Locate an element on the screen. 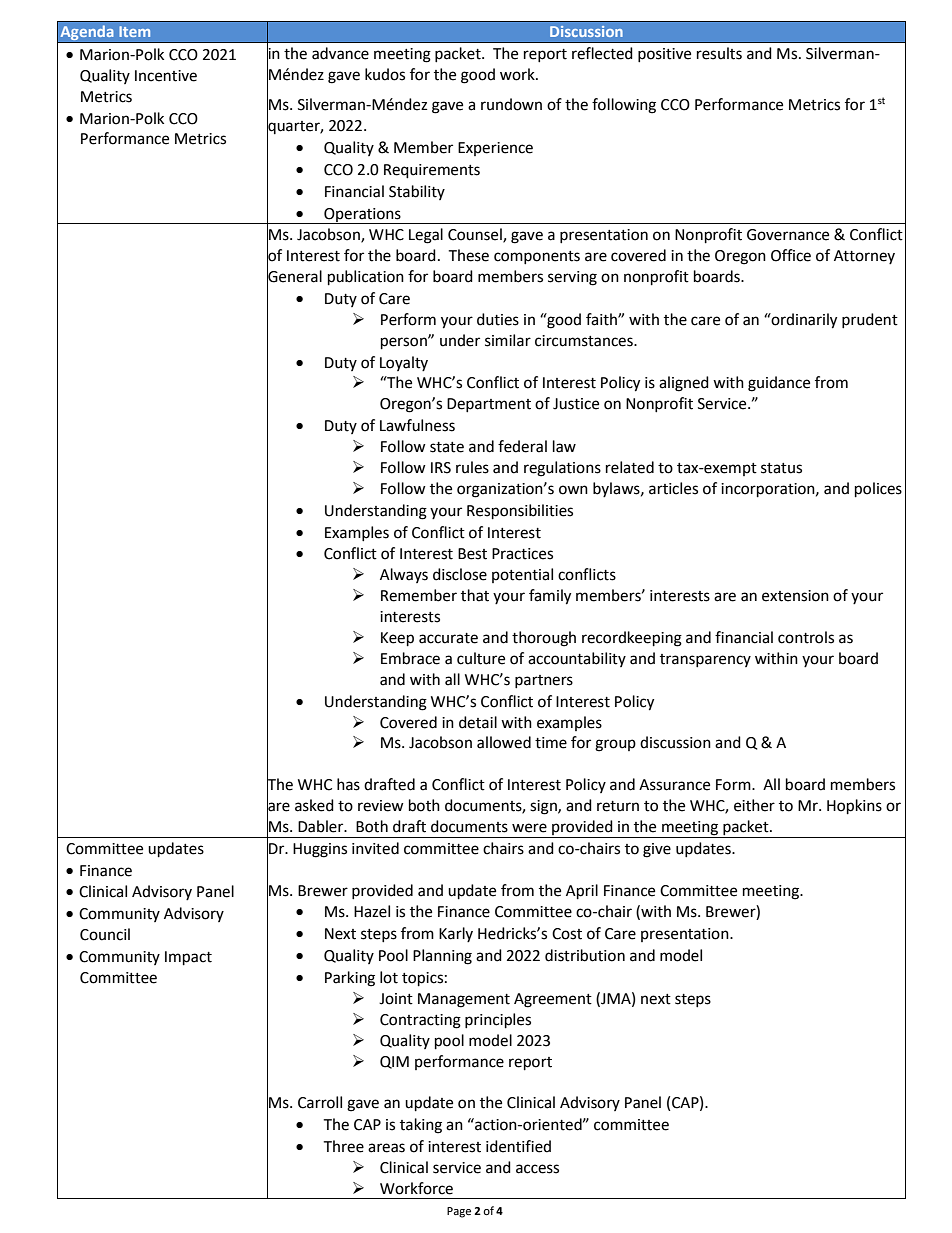 This screenshot has width=952, height=1233. Always is located at coordinates (404, 575).
